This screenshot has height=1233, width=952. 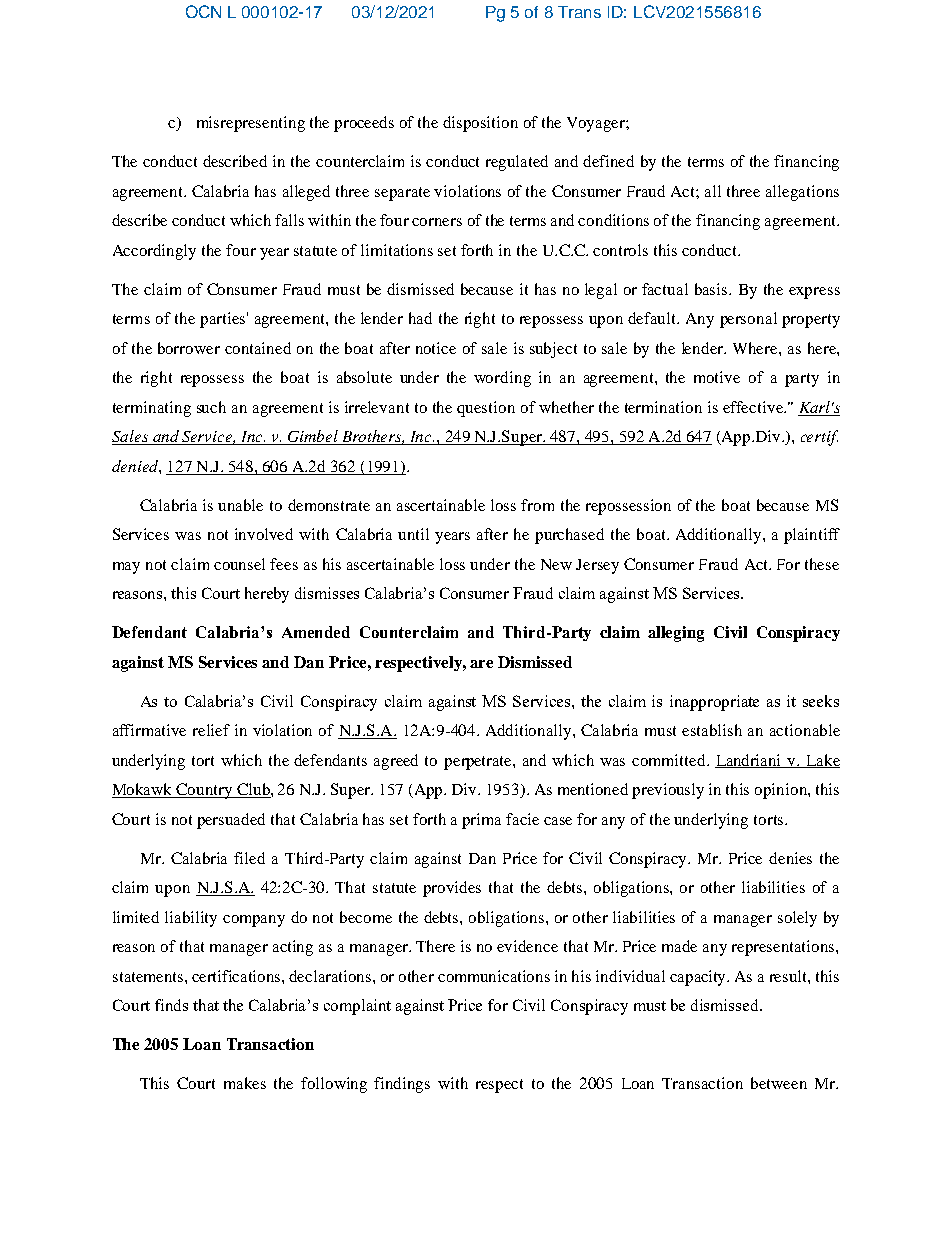 I want to click on disposition, so click(x=480, y=124).
